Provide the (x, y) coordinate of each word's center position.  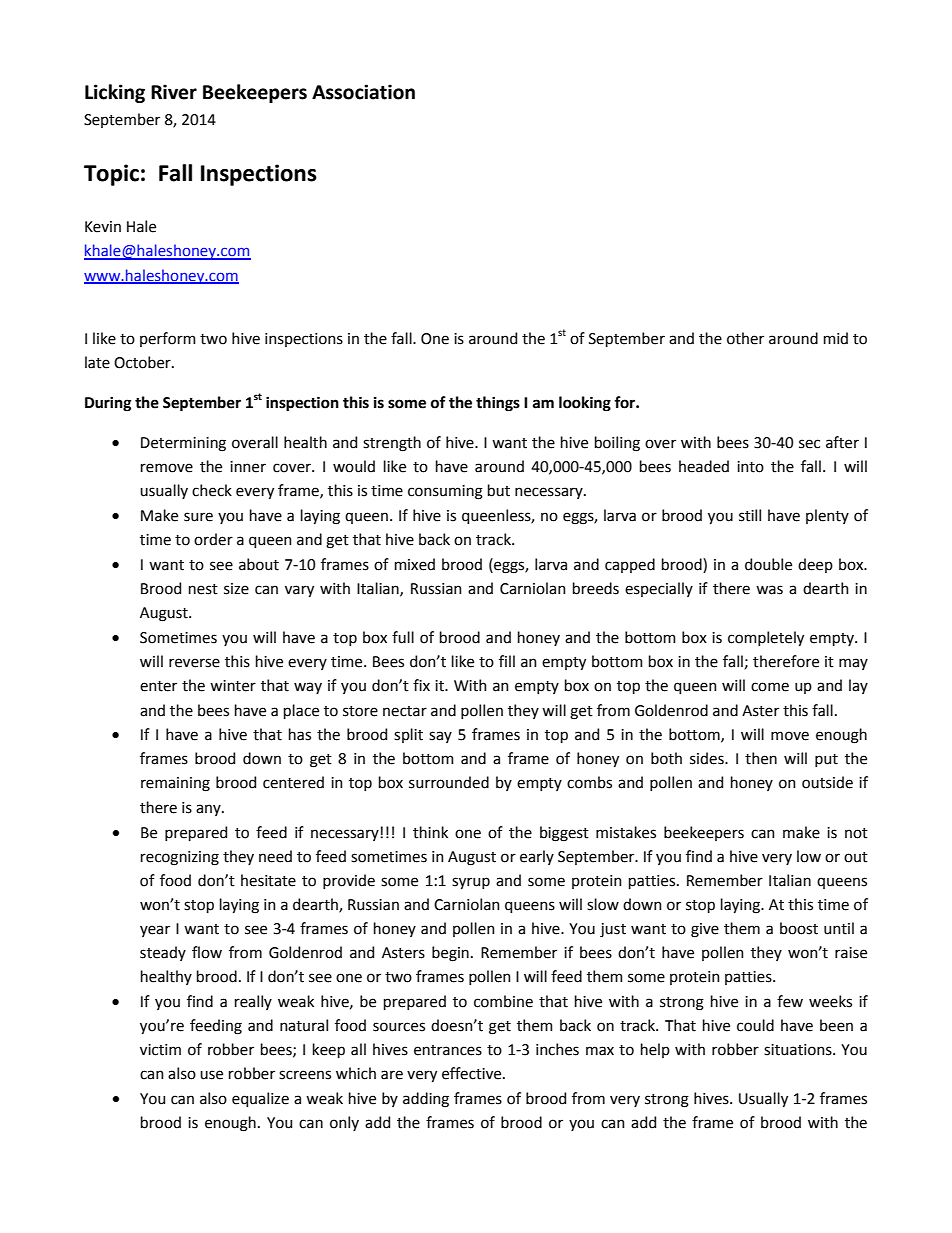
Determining (183, 444)
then (761, 758)
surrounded (449, 782)
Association (363, 92)
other (745, 338)
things (498, 404)
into (750, 467)
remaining (175, 784)
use (211, 1075)
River (174, 92)
